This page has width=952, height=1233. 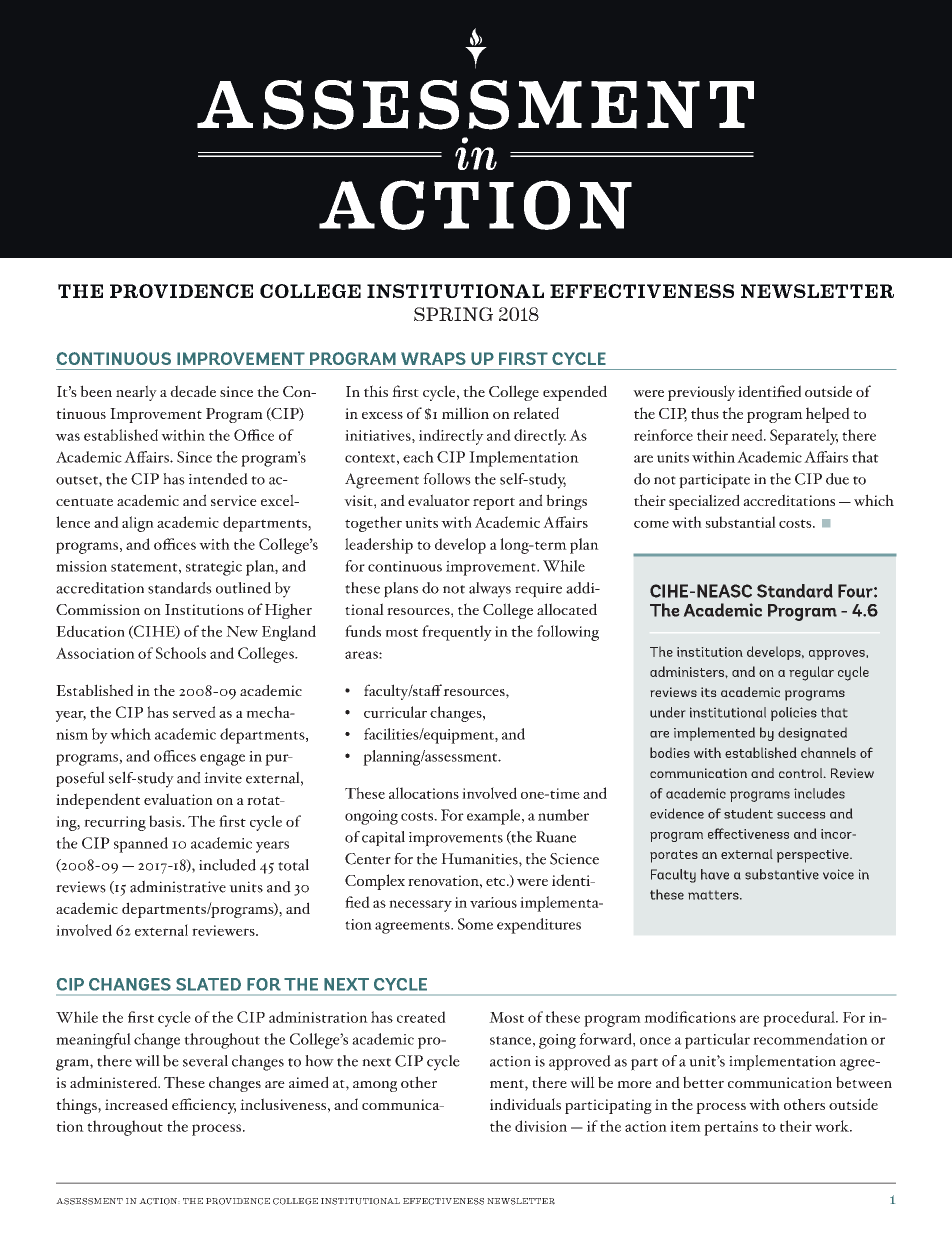 What do you see at coordinates (794, 714) in the page?
I see `policies` at bounding box center [794, 714].
